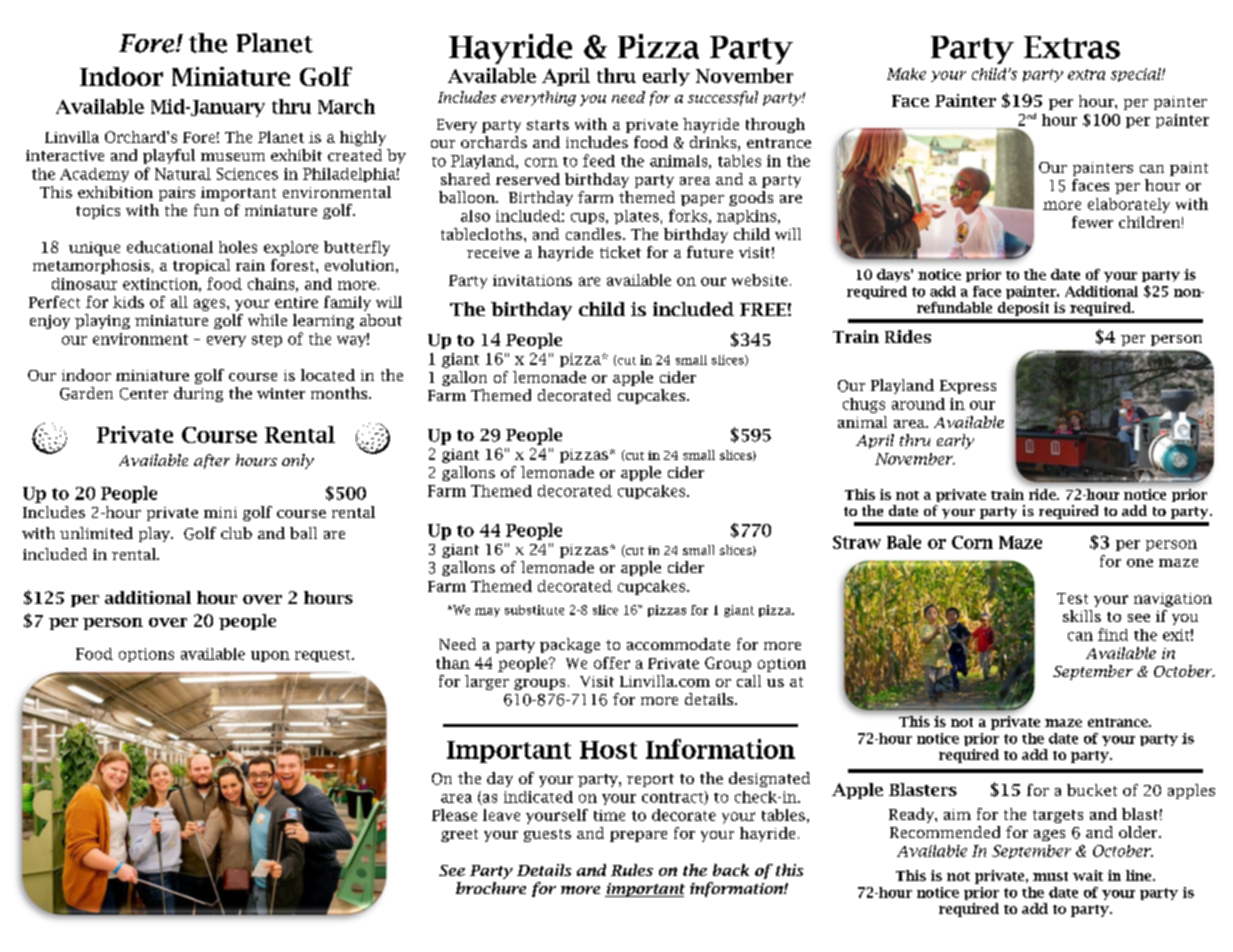  I want to click on starts, so click(548, 125).
